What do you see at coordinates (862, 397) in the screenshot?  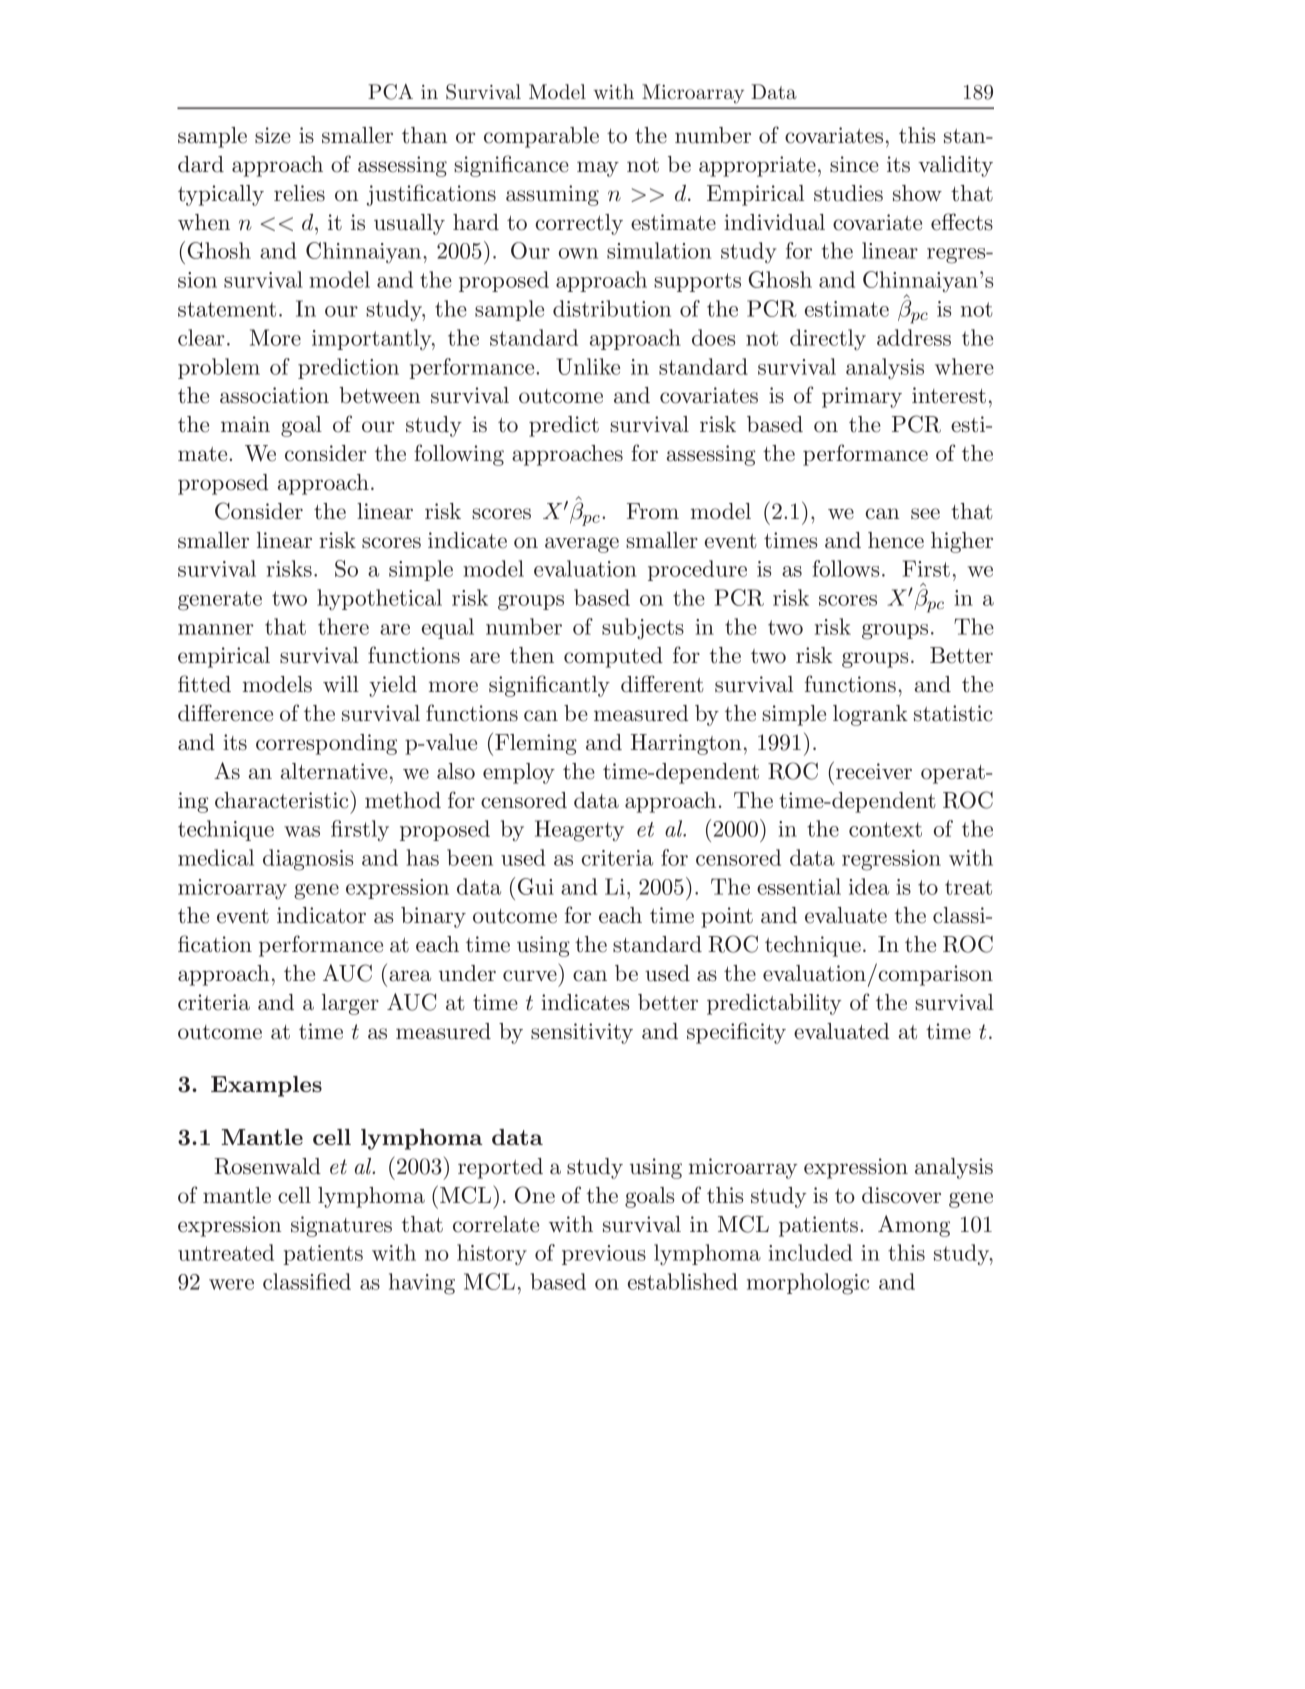 I see `primary` at bounding box center [862, 397].
